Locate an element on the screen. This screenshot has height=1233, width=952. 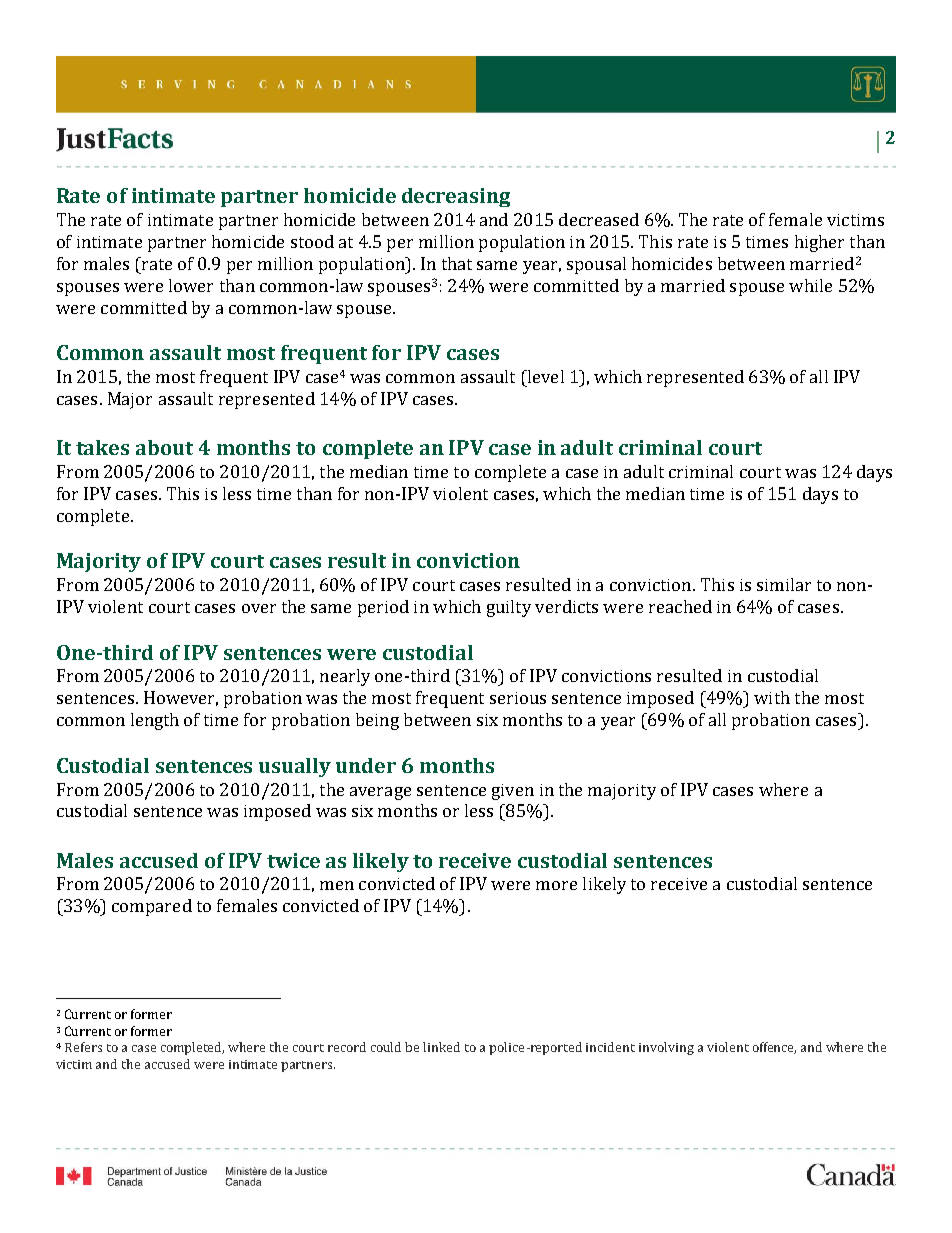
Refers is located at coordinates (83, 1047).
